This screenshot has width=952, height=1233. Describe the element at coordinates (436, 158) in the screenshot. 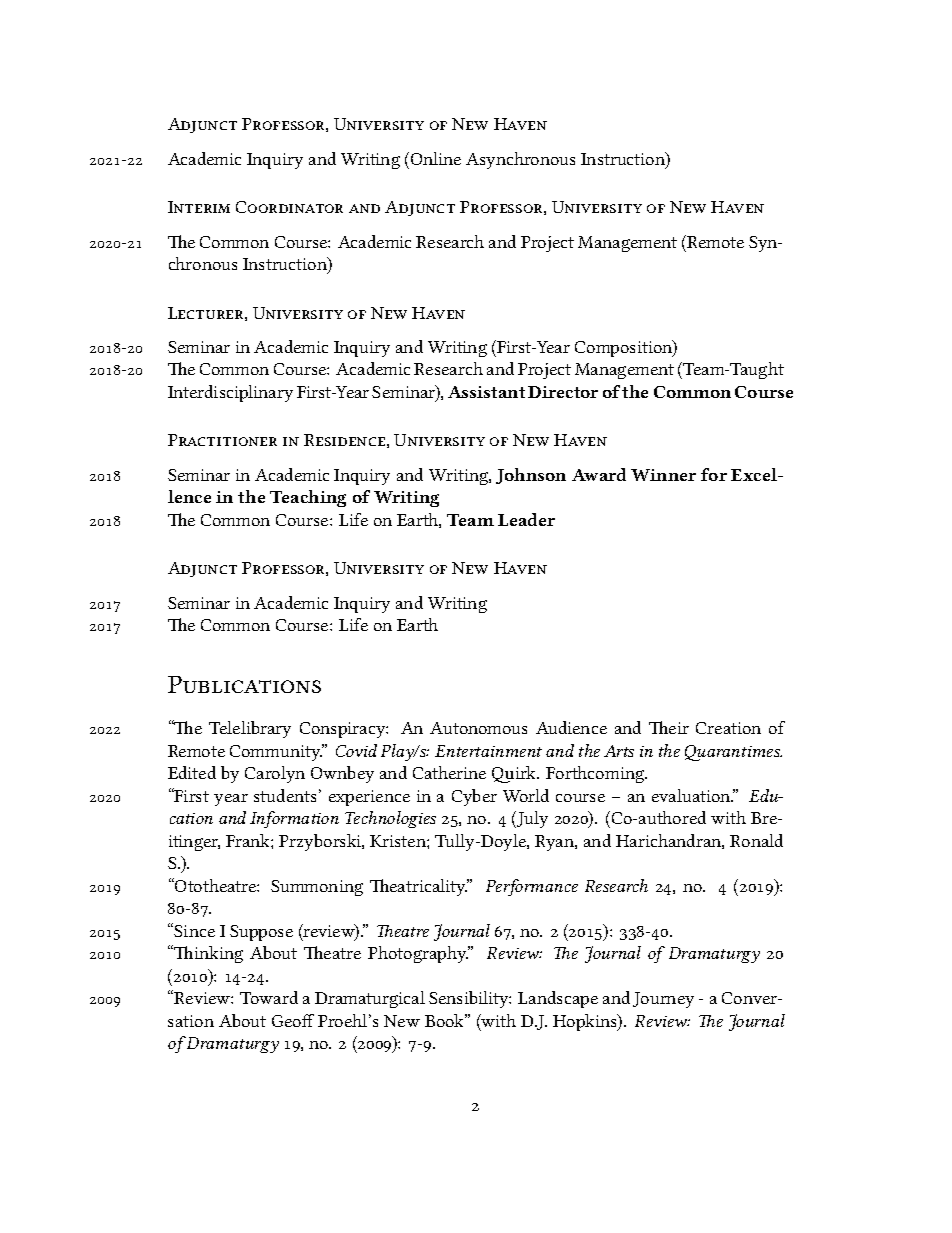

I see `Online` at that location.
